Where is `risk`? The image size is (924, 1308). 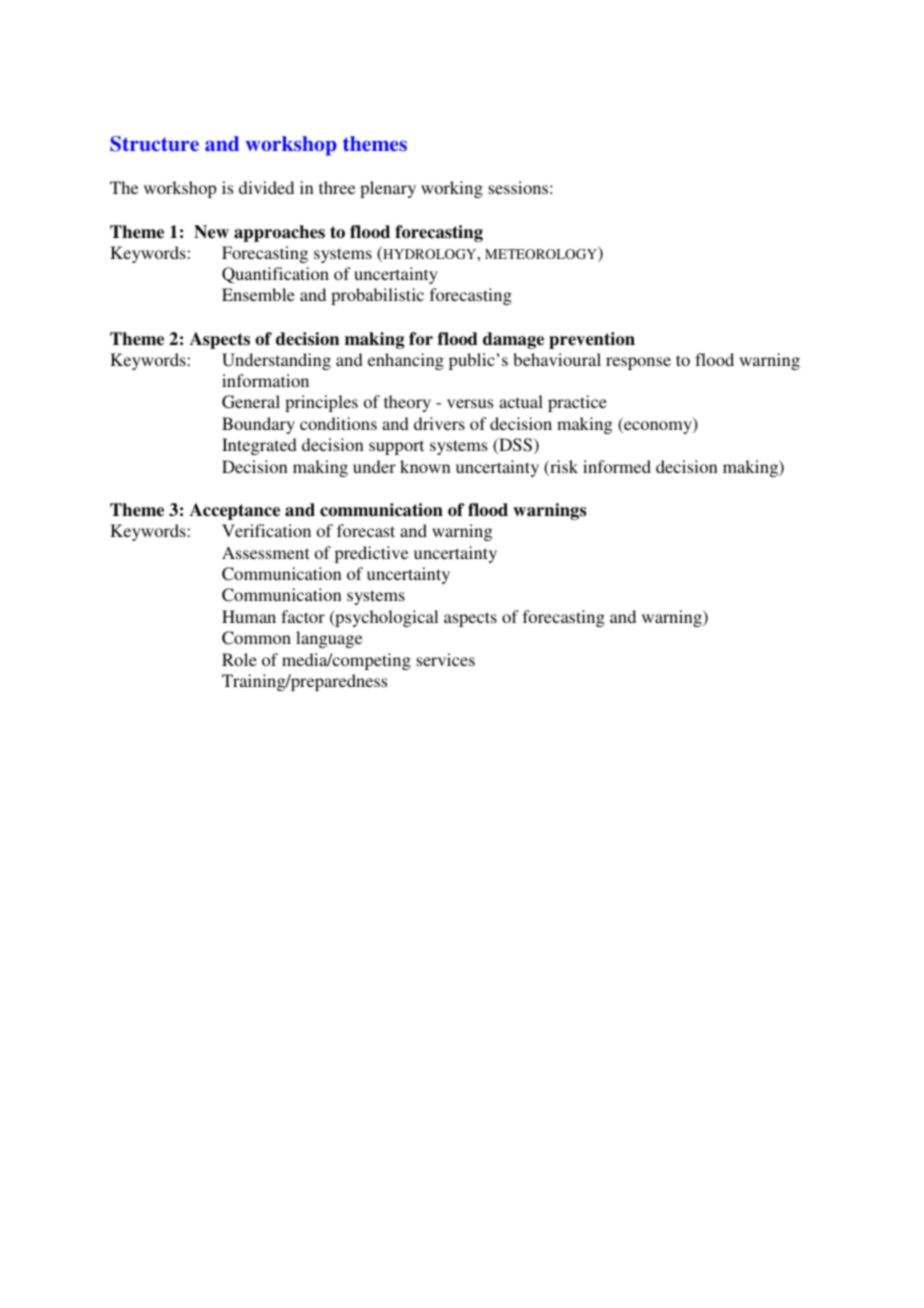 risk is located at coordinates (563, 468).
